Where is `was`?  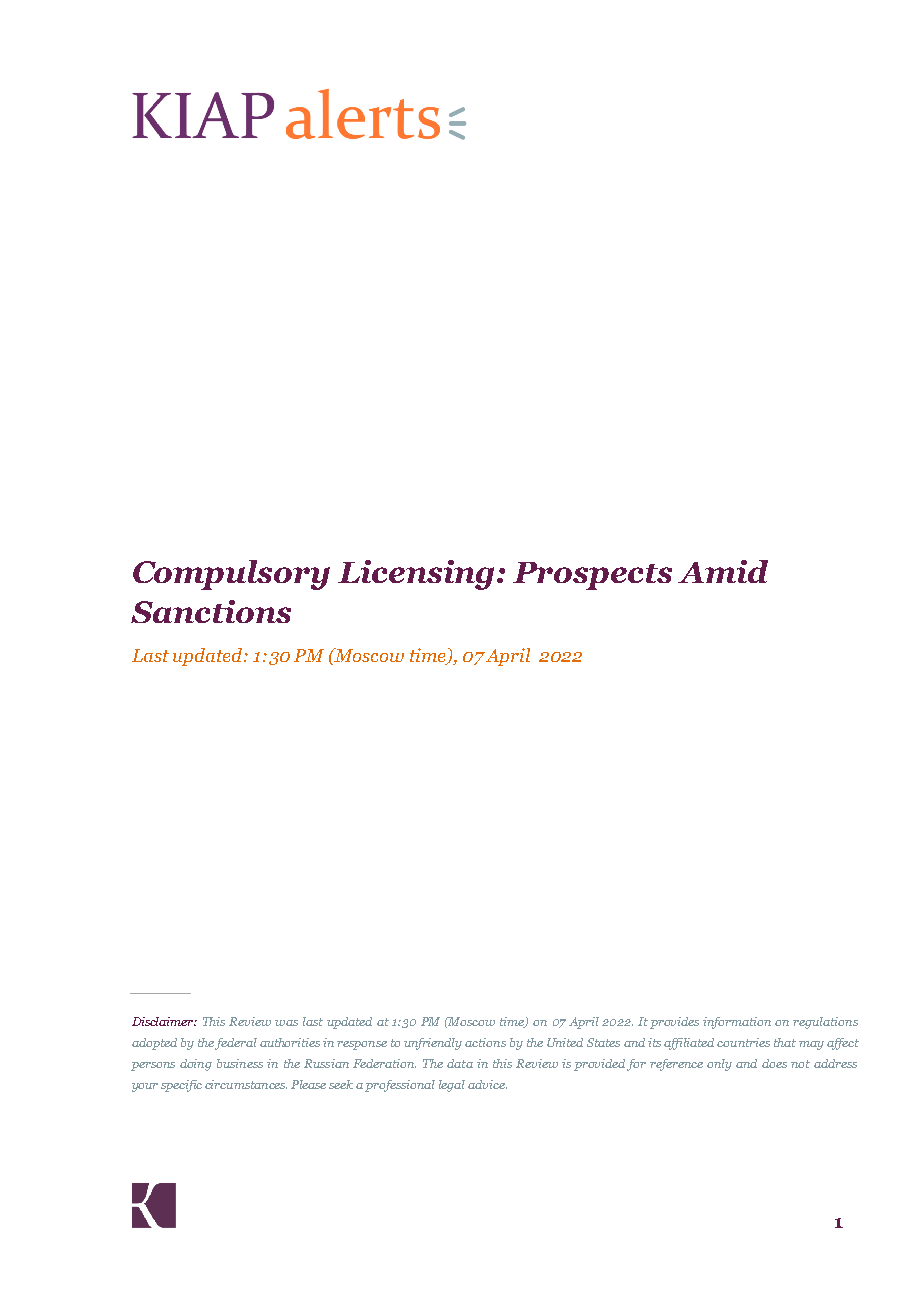
was is located at coordinates (286, 1023).
